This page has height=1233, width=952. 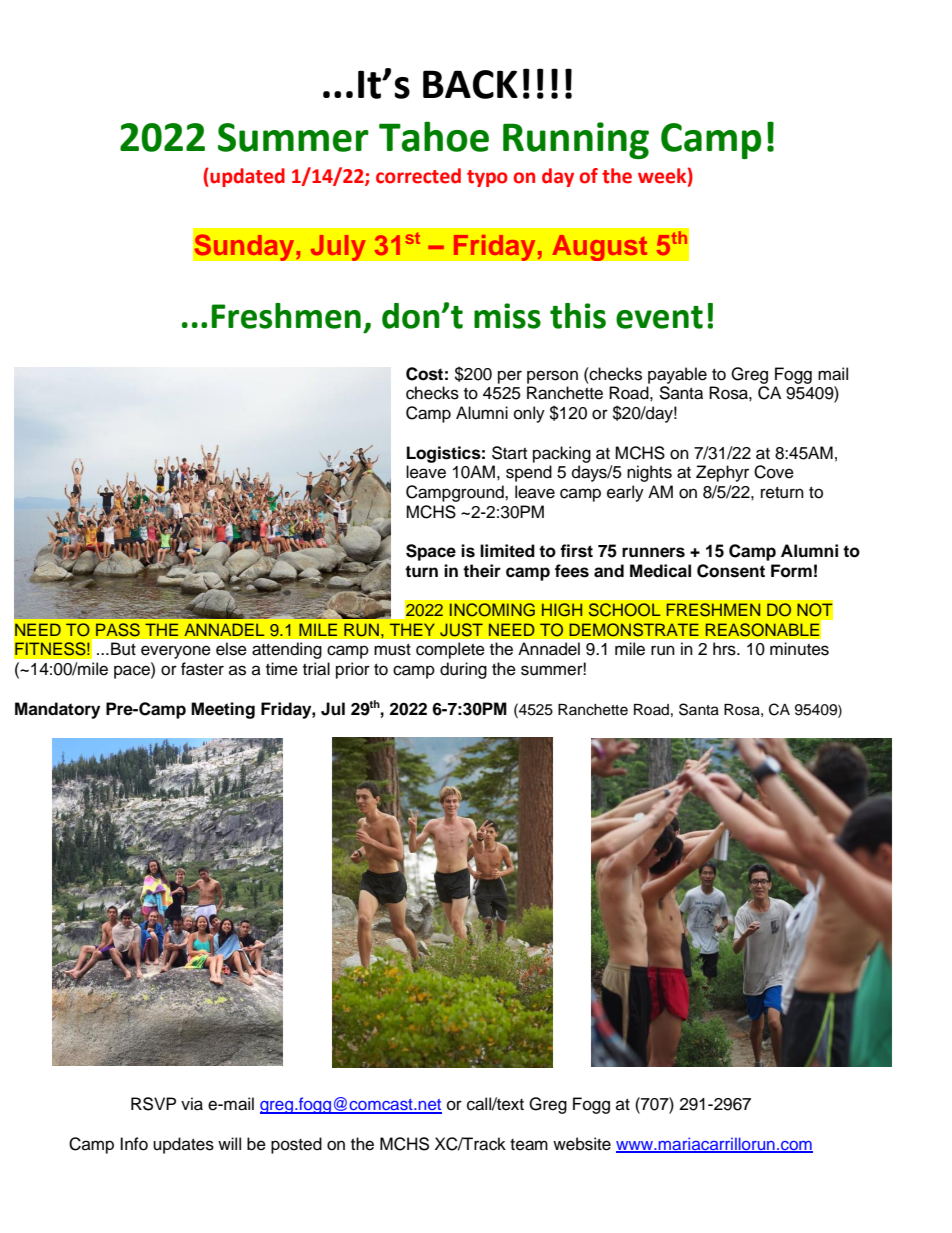 I want to click on updated, so click(x=246, y=177).
